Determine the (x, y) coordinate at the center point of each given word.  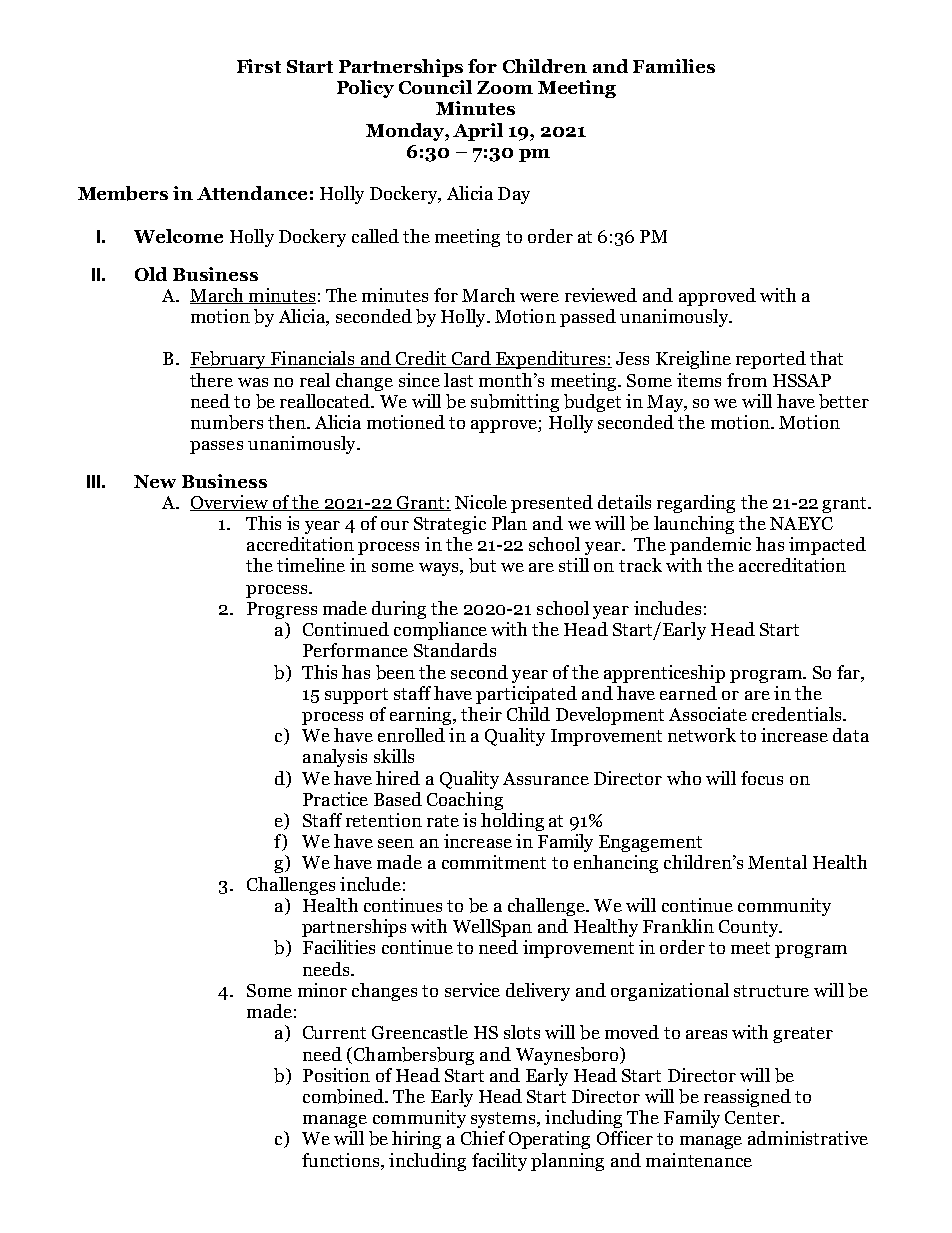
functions (342, 1160)
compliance (440, 631)
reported (771, 360)
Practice (335, 799)
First (259, 66)
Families (674, 66)
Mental (777, 862)
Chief (483, 1138)
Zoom (505, 87)
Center (753, 1117)
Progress (282, 610)
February (229, 360)
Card (471, 359)
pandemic (710, 546)
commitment (494, 862)
